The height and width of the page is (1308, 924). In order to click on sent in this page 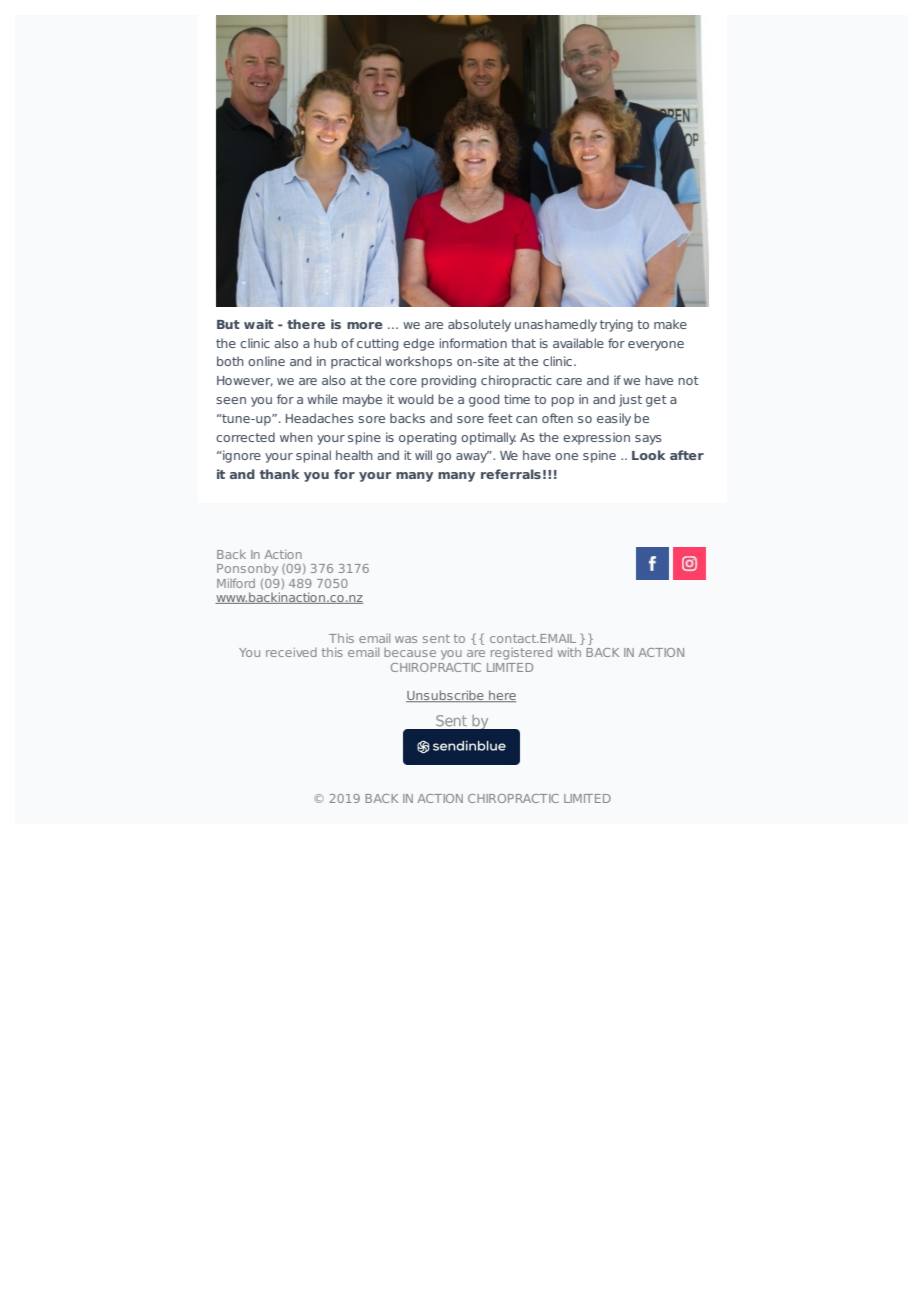, I will do `click(436, 638)`.
